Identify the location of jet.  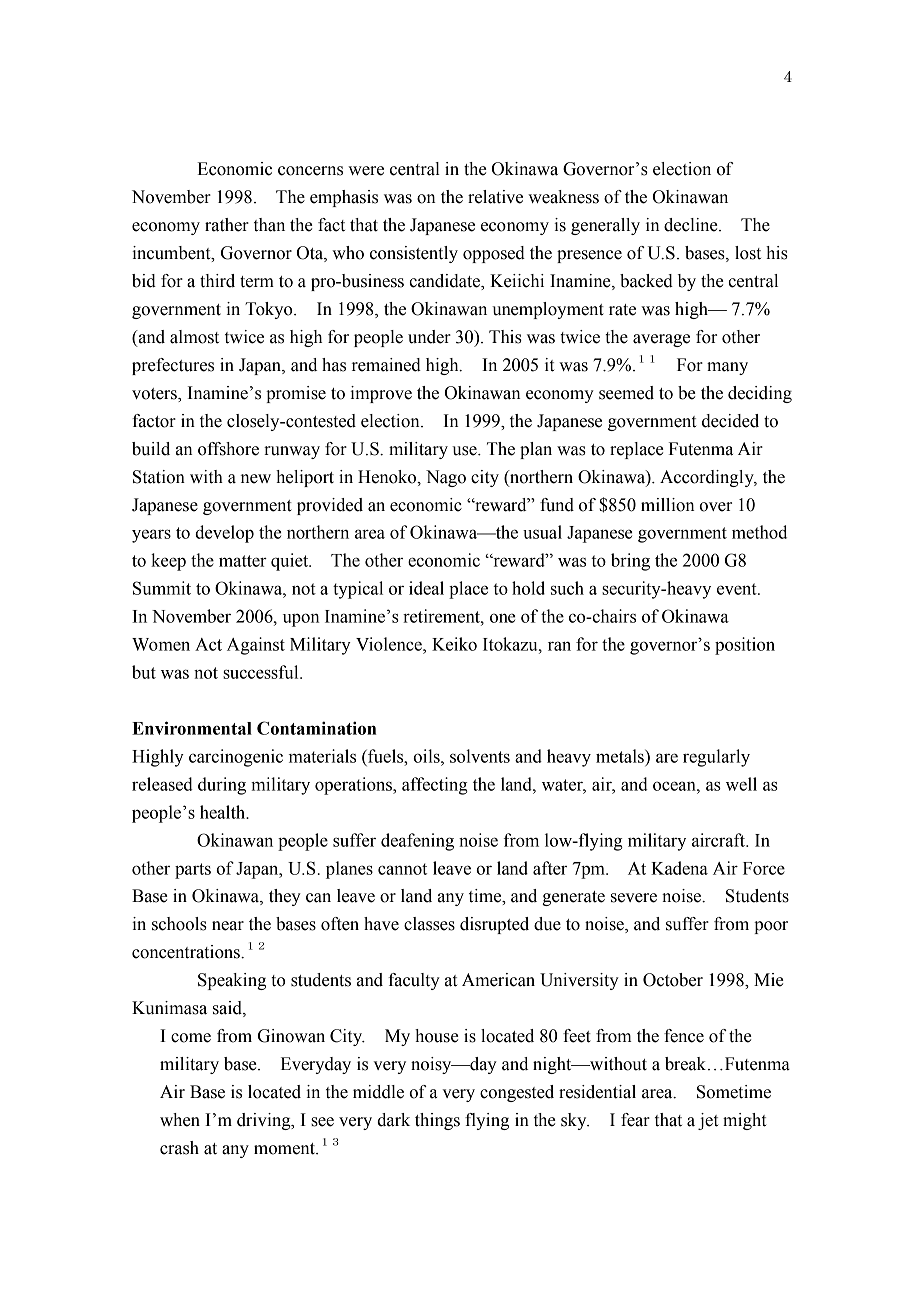
(708, 1121).
